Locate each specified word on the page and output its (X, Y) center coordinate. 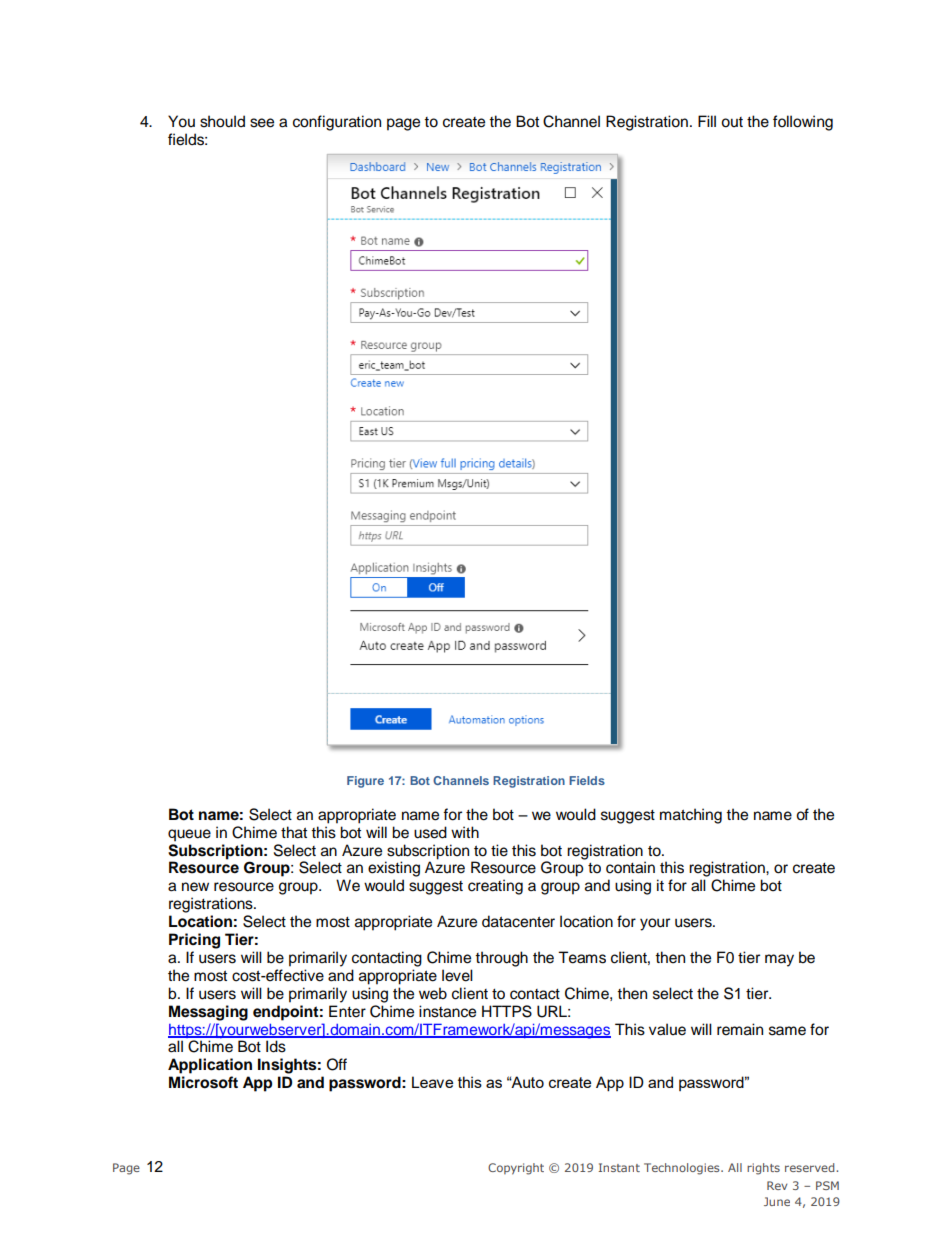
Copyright (516, 1169)
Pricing (194, 941)
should (222, 121)
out (732, 122)
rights (763, 1169)
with (465, 832)
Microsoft (203, 1082)
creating (495, 887)
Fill (707, 121)
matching (691, 816)
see (262, 123)
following (803, 123)
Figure (365, 782)
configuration (337, 123)
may (779, 960)
